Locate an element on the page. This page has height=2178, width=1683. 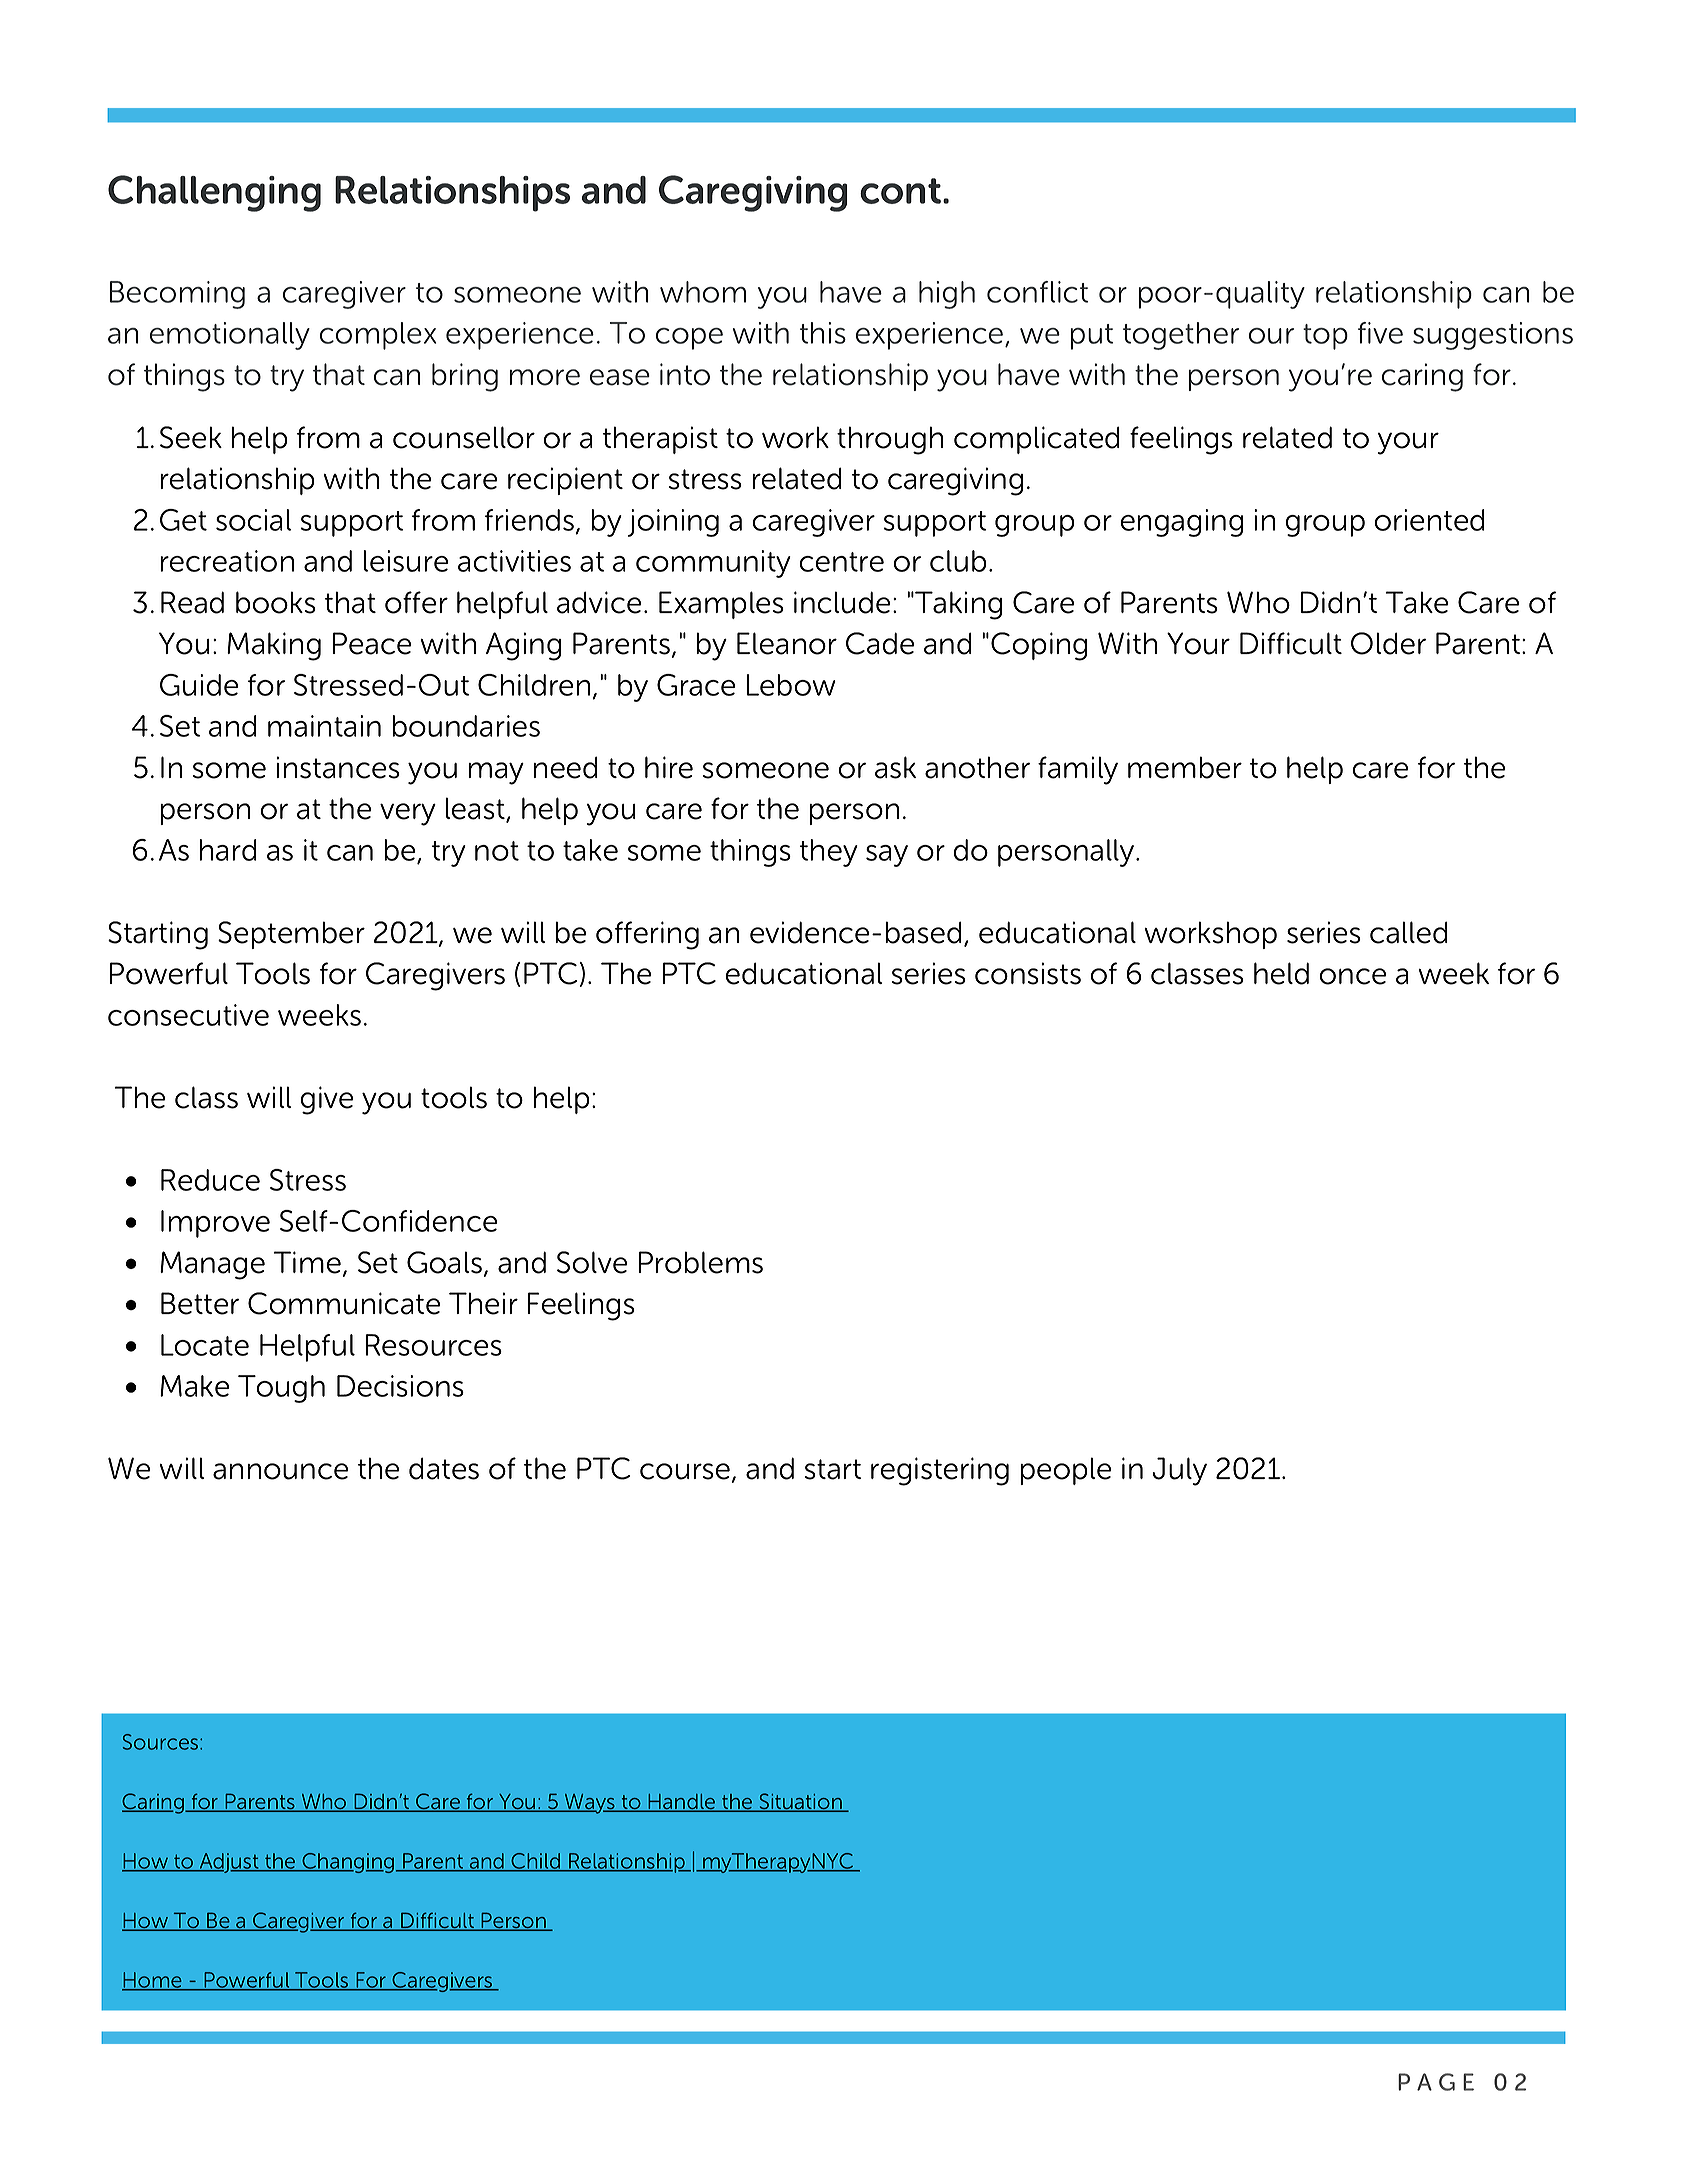
July is located at coordinates (1179, 1471).
